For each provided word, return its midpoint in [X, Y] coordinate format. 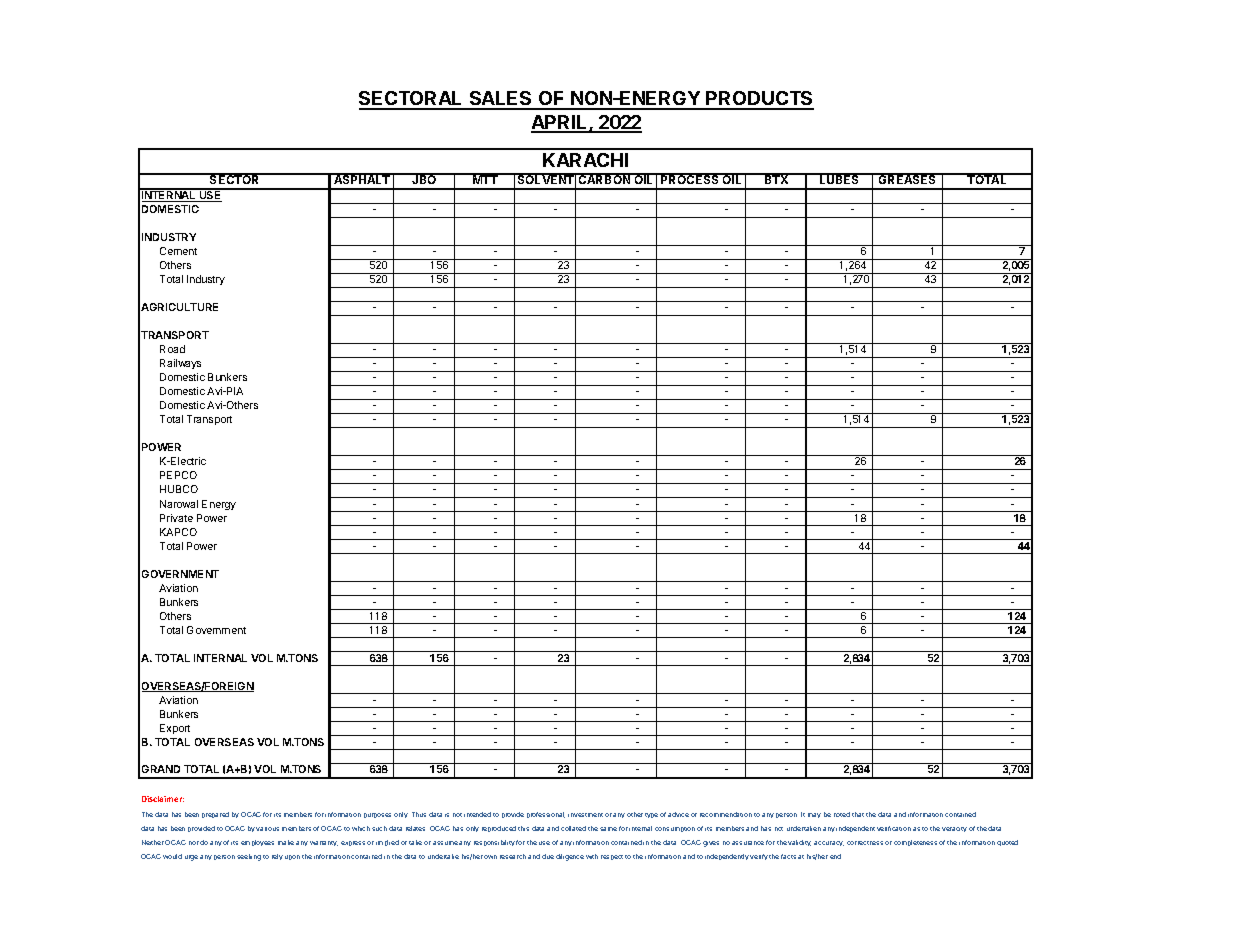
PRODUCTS [759, 100]
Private [176, 518]
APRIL [560, 123]
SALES [500, 100]
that [858, 814]
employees [257, 843]
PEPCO [178, 475]
